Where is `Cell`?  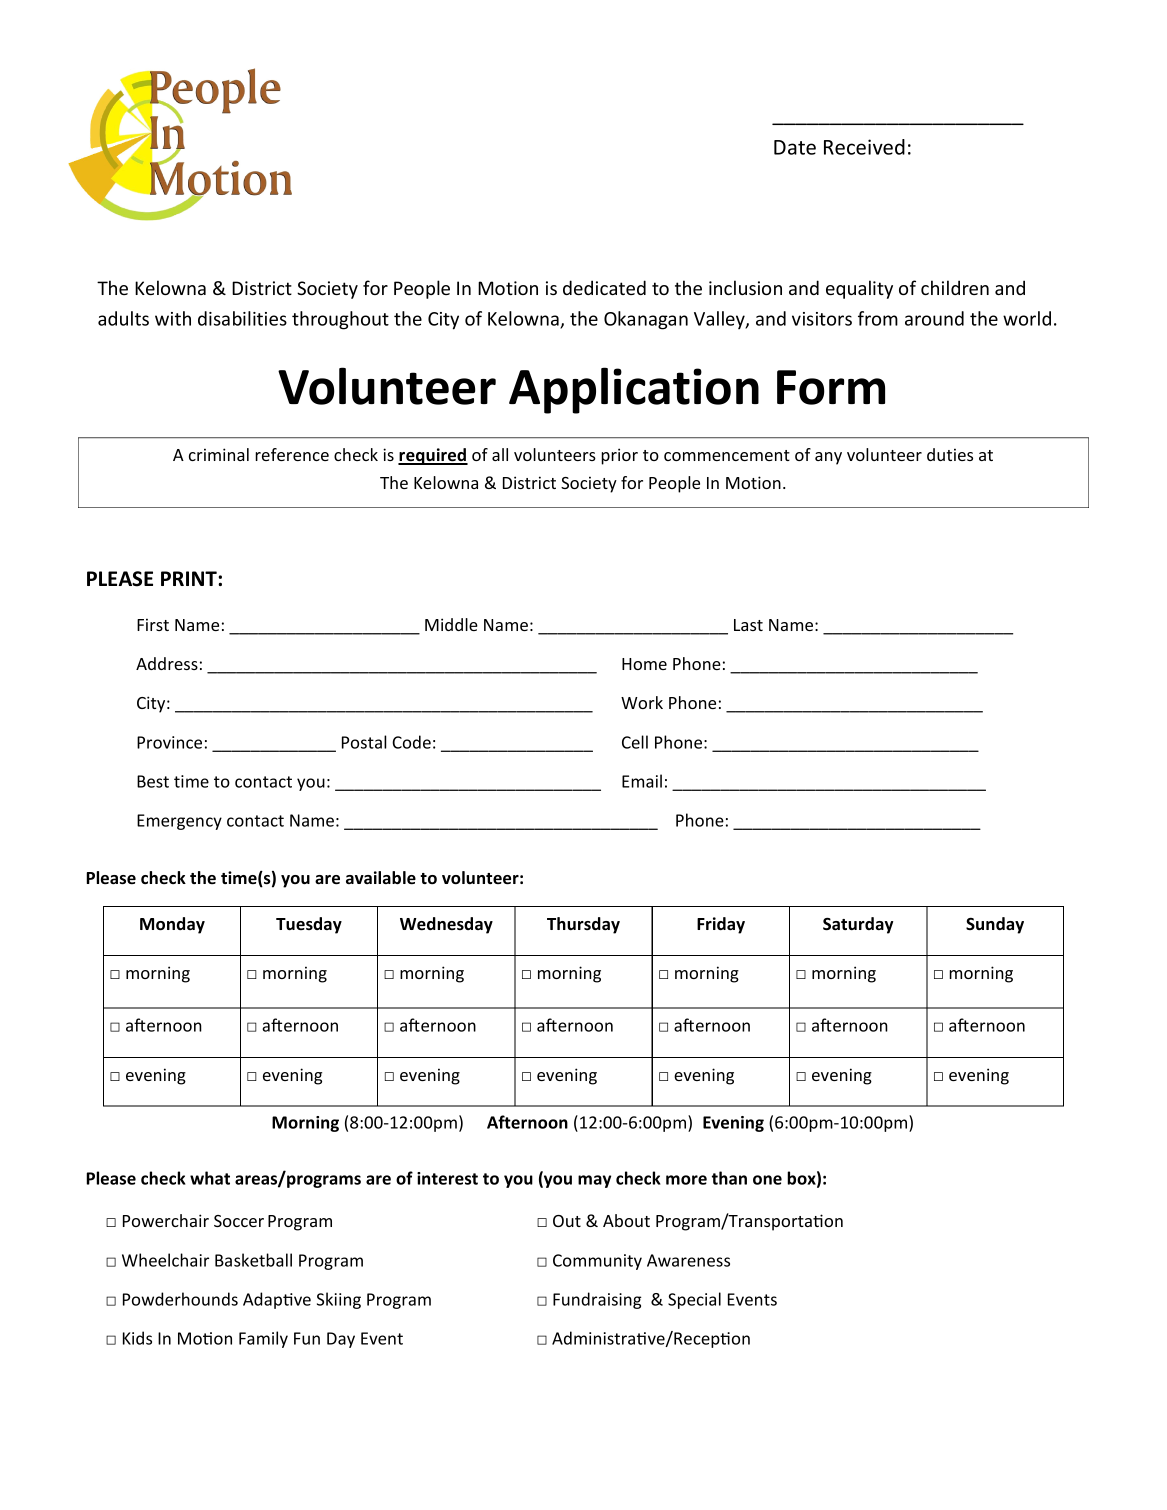
Cell is located at coordinates (635, 742).
